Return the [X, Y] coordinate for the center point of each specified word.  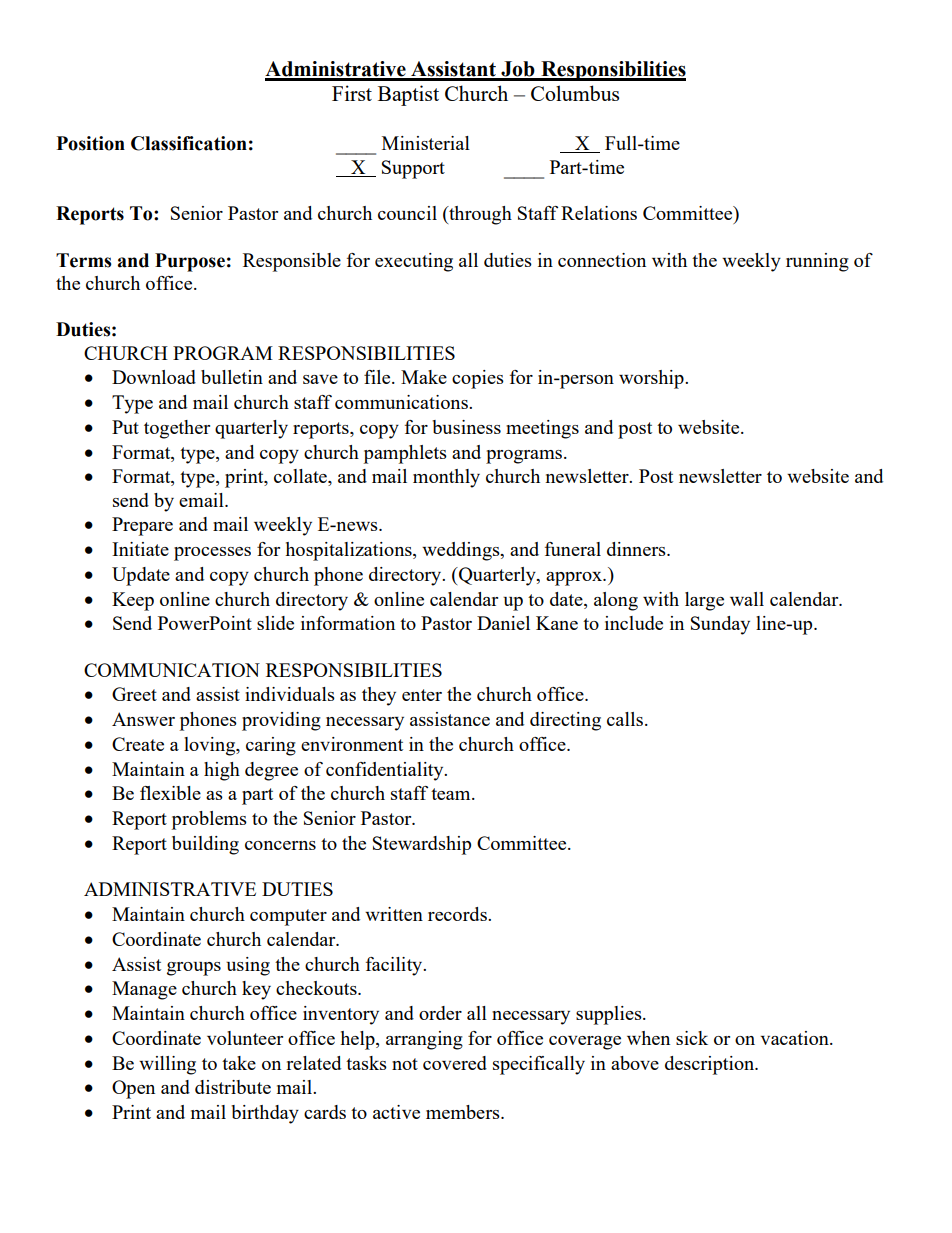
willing [167, 1065]
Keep [133, 601]
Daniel [503, 623]
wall [747, 599]
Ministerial [426, 143]
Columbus [575, 93]
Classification [189, 143]
